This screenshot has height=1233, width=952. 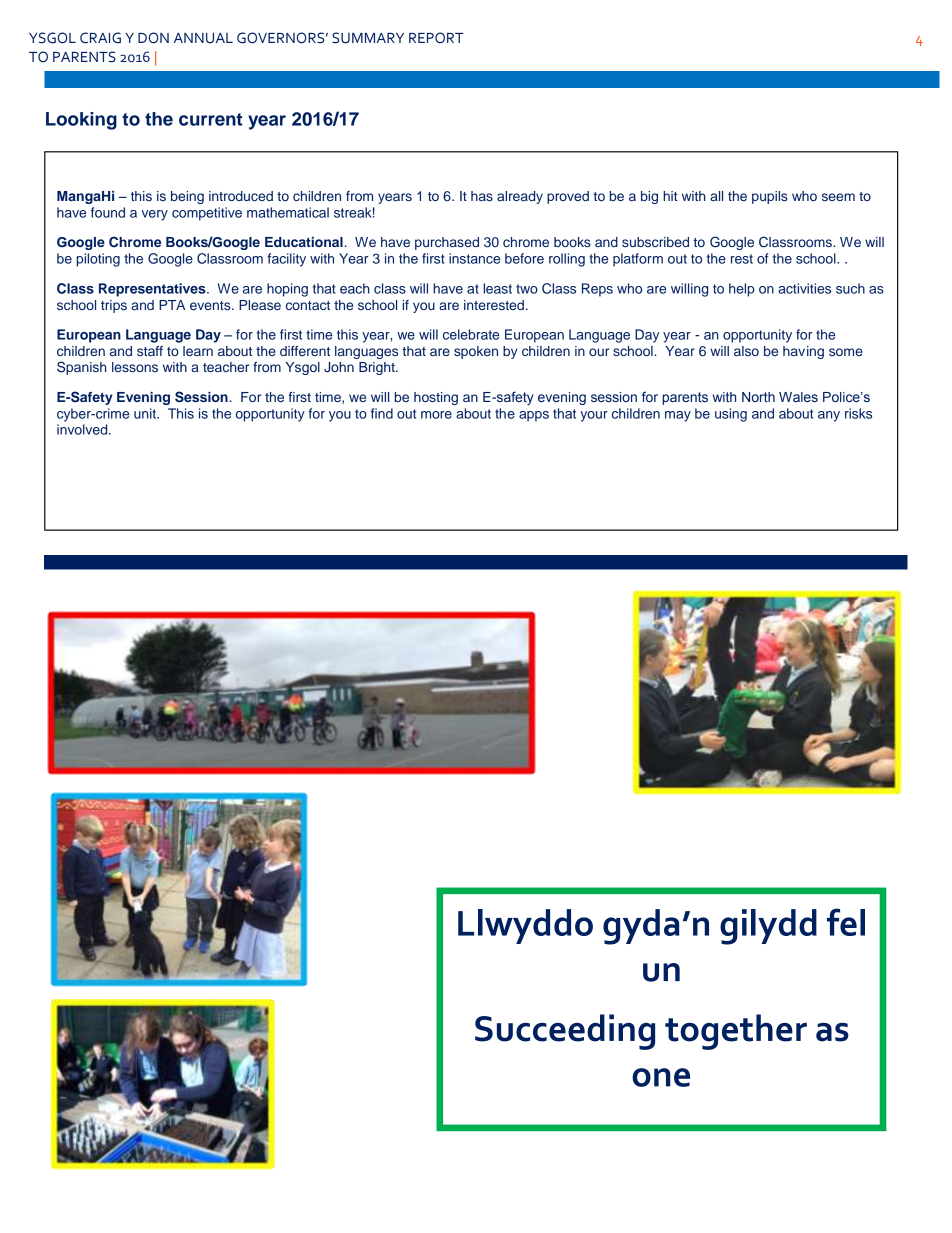 I want to click on one, so click(x=661, y=1077).
